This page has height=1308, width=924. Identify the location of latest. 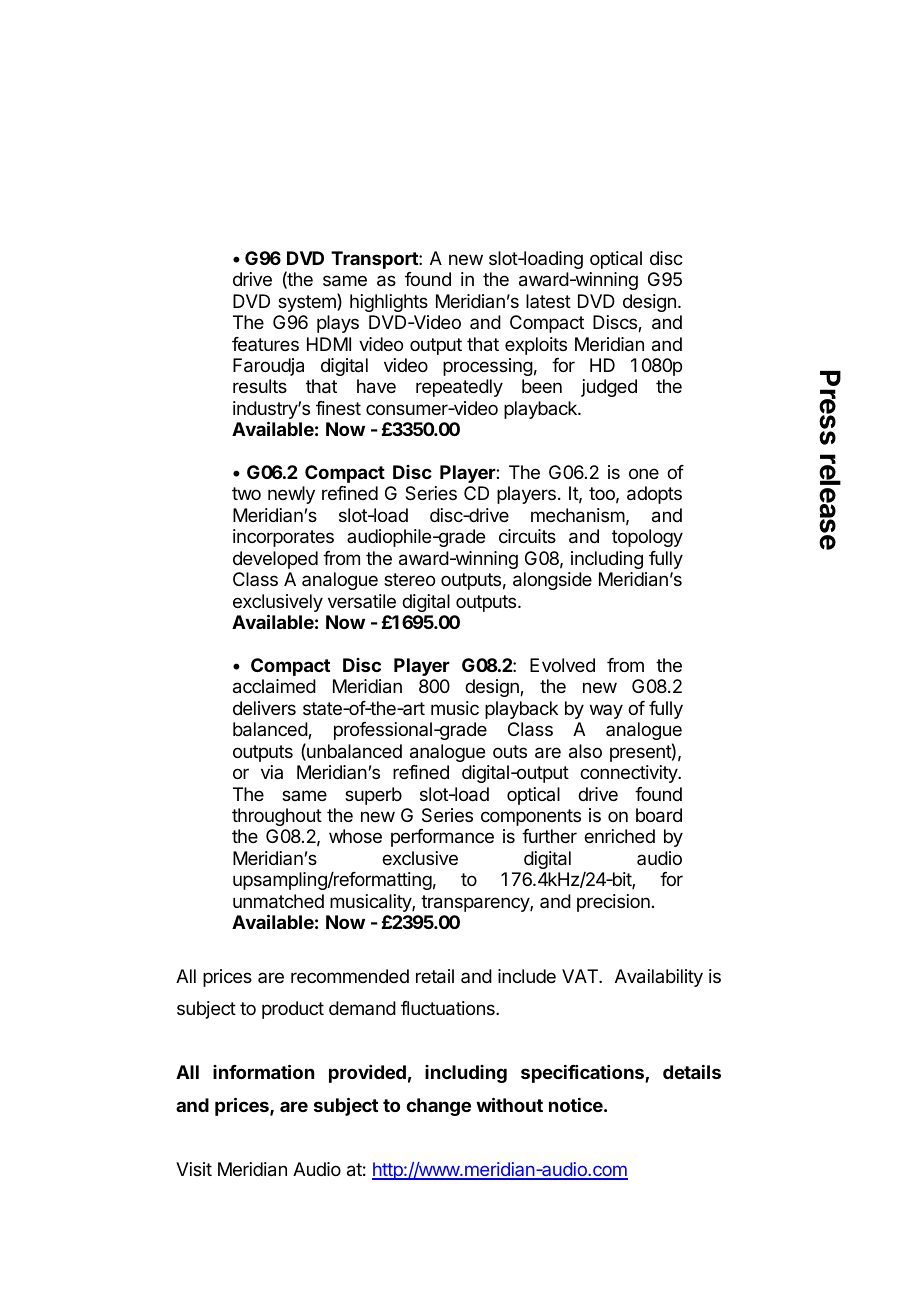
(548, 301).
